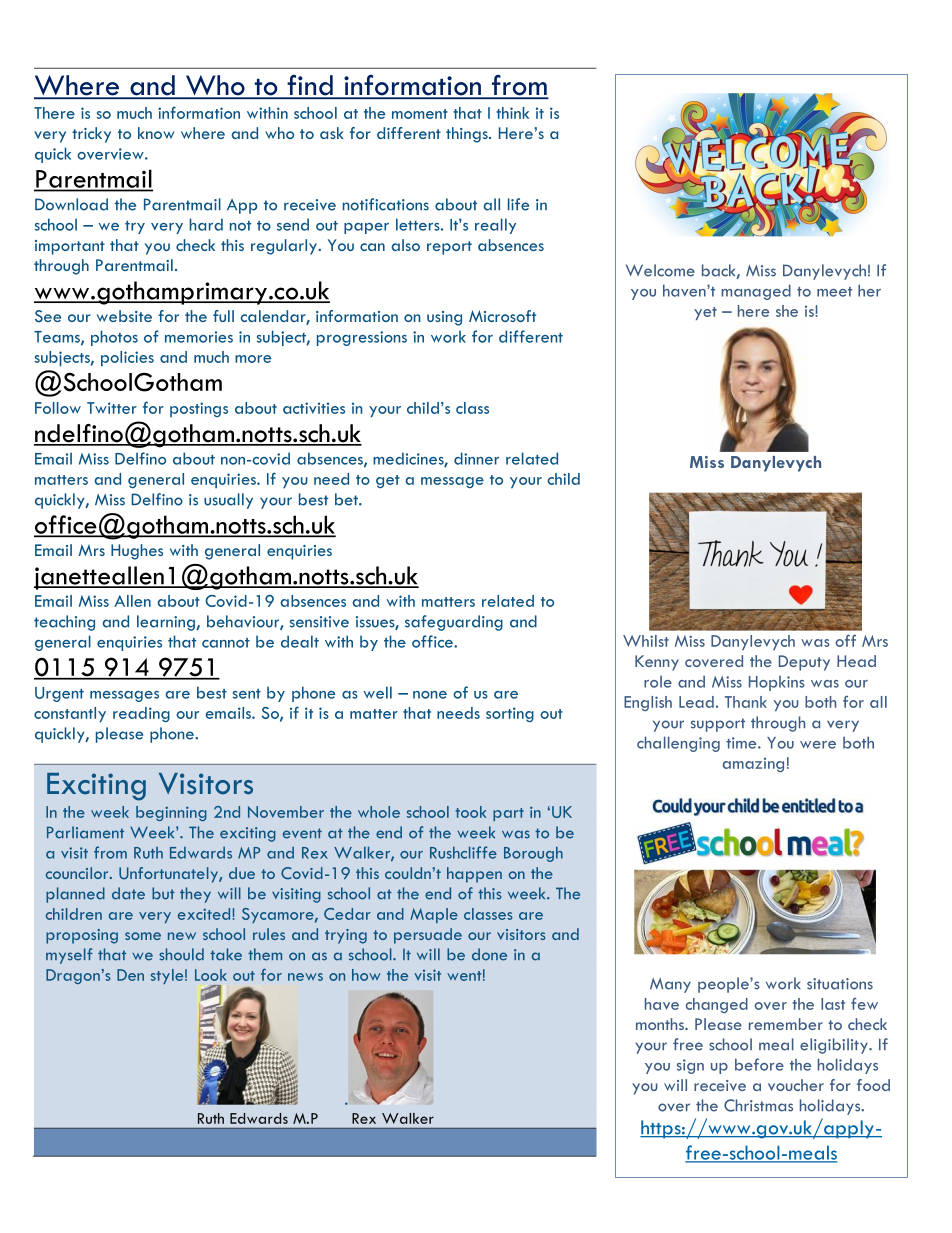  I want to click on none, so click(430, 695).
